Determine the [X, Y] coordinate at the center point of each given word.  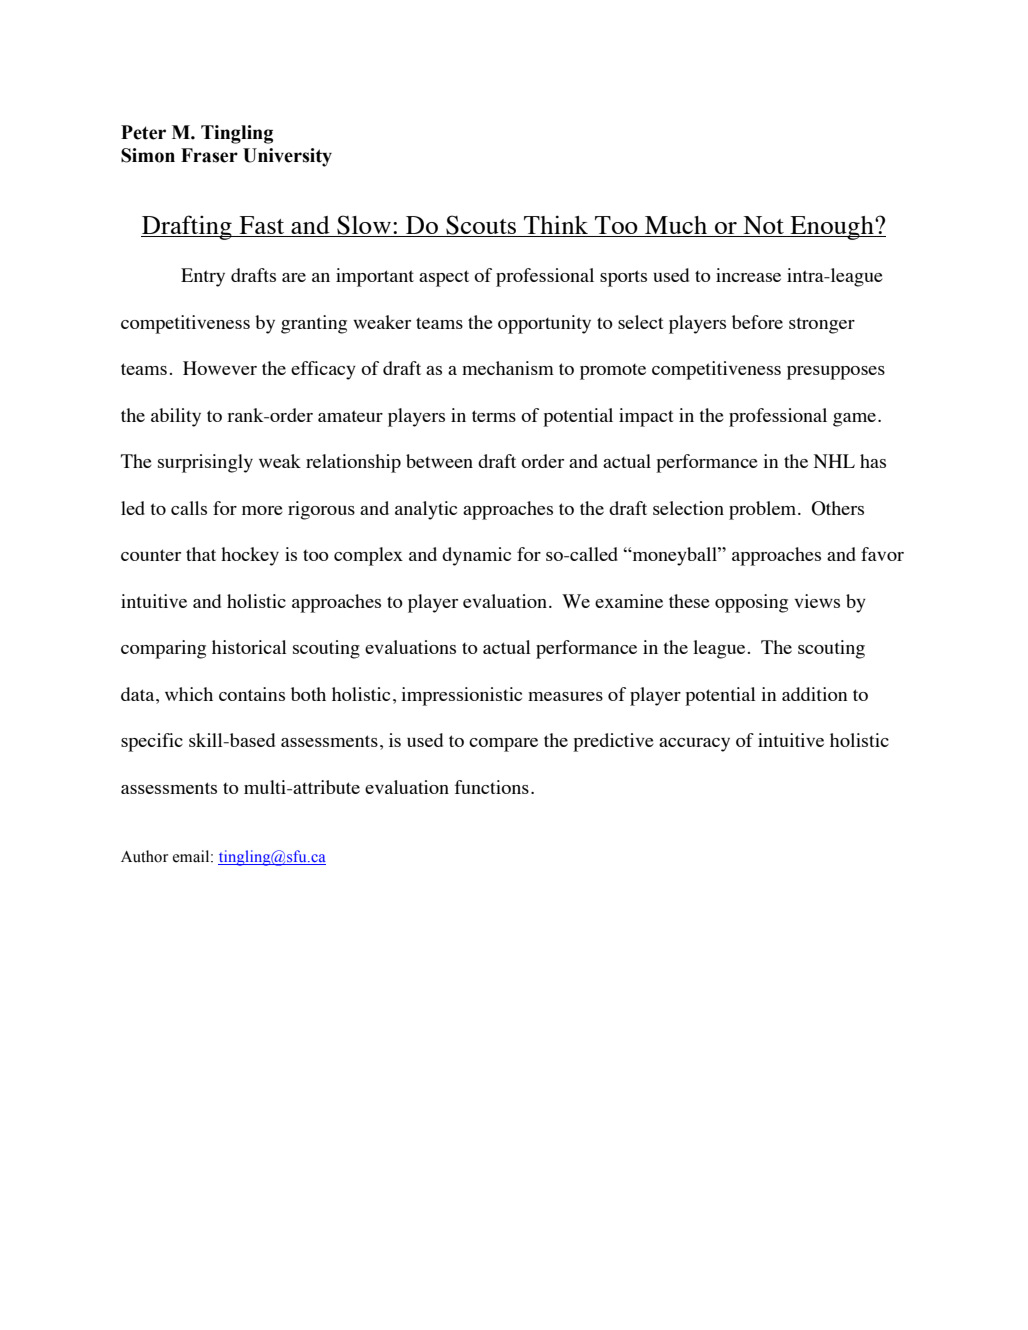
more [262, 510]
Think [556, 224]
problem [764, 510]
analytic [426, 510]
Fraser [209, 155]
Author [144, 856]
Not [763, 226]
